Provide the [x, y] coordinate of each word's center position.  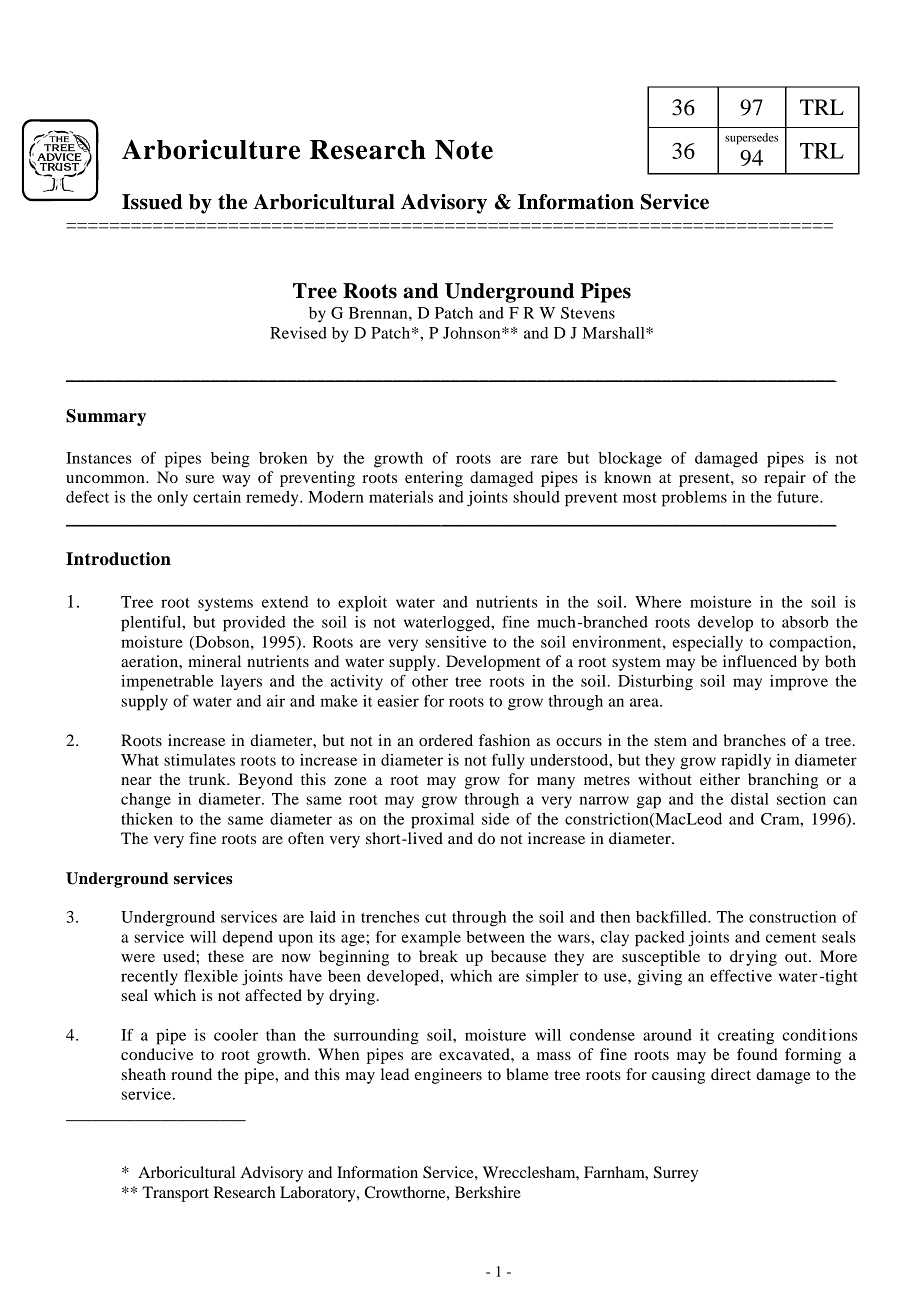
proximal [442, 821]
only [172, 499]
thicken [147, 819]
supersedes [751, 139]
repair [785, 479]
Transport [175, 1194]
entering [434, 479]
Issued [152, 202]
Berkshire [488, 1192]
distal [750, 799]
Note [464, 150]
